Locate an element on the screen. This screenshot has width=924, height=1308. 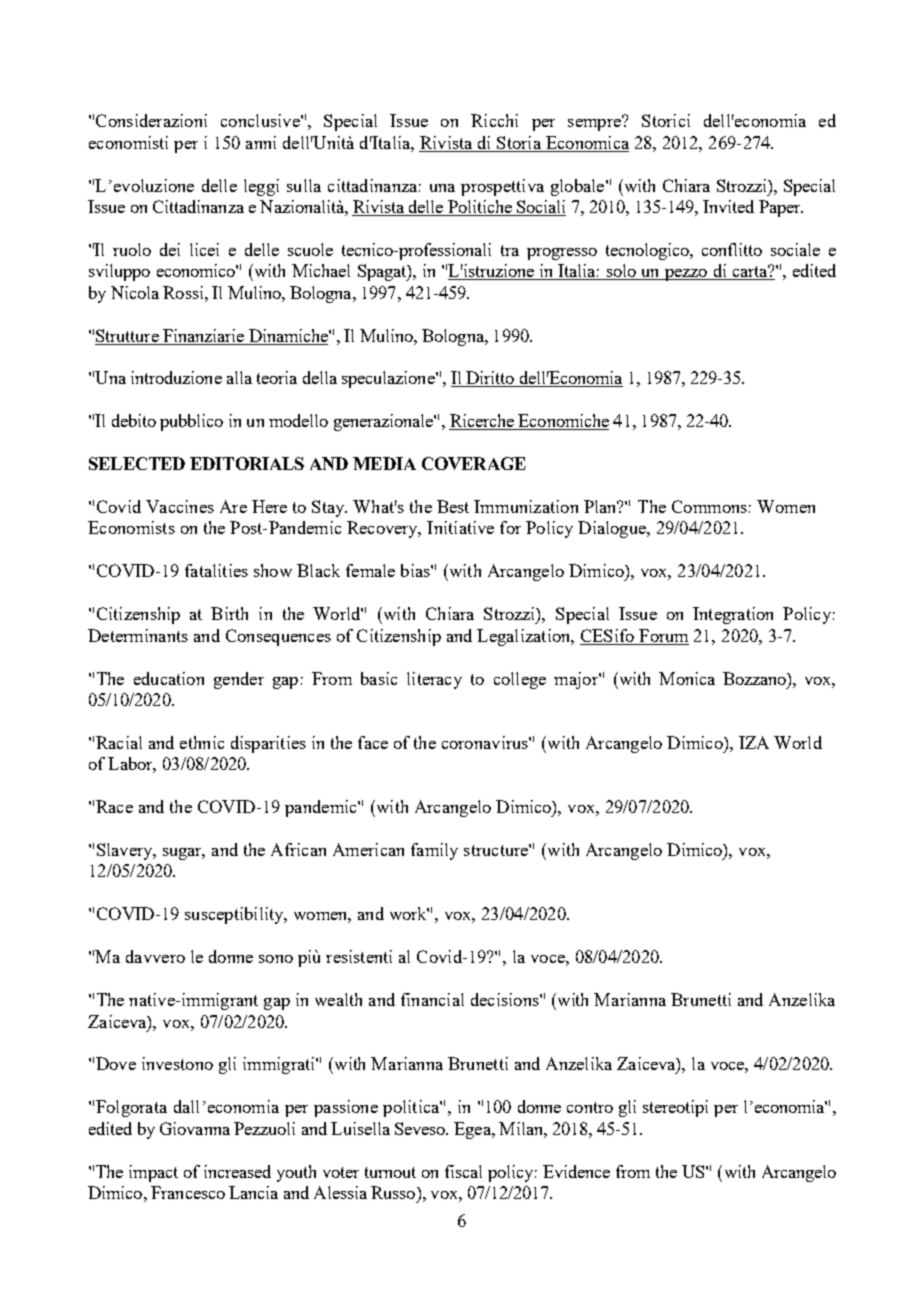
anni is located at coordinates (261, 142).
